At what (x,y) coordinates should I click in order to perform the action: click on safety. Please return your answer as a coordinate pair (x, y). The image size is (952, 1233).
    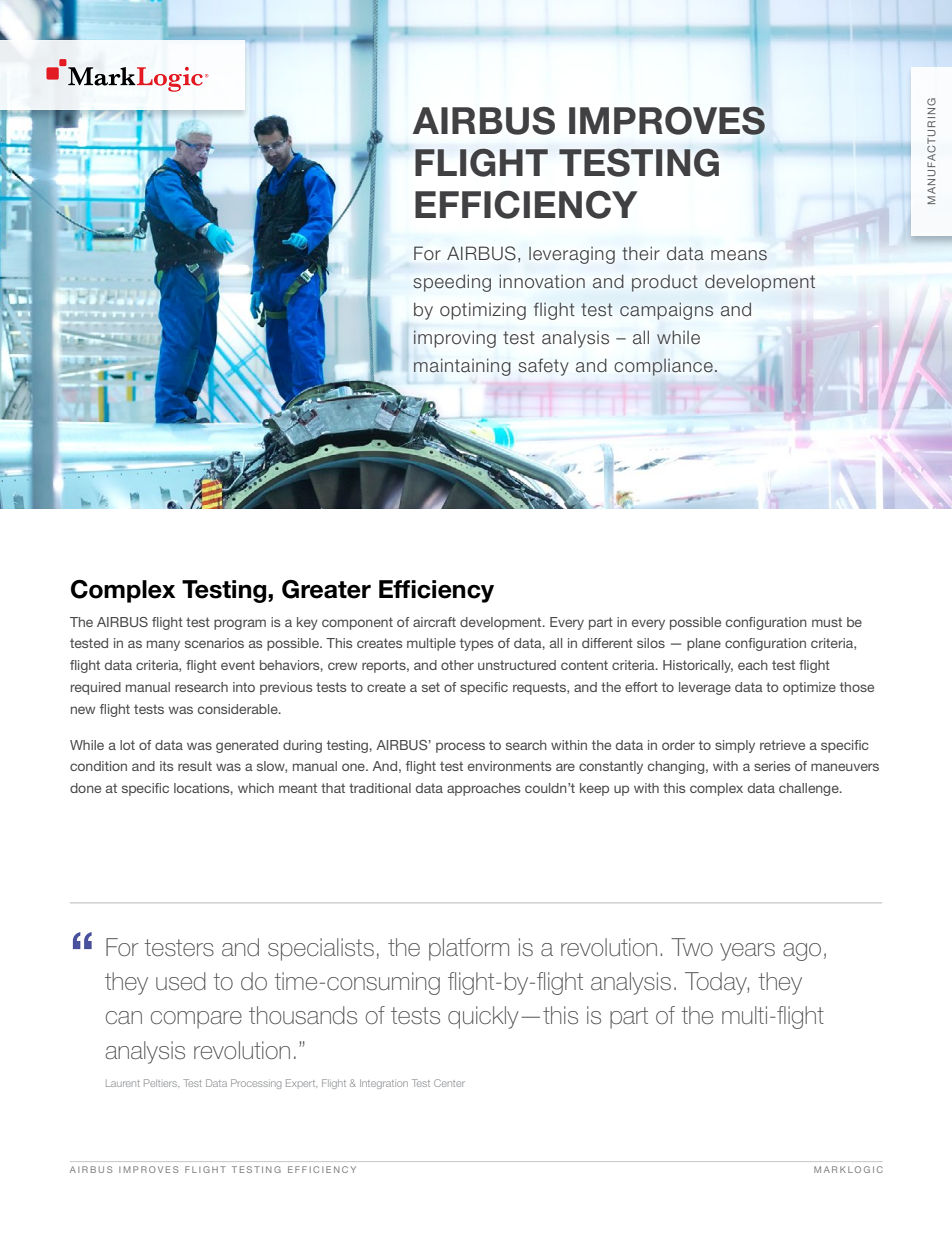
    Looking at the image, I should click on (543, 367).
